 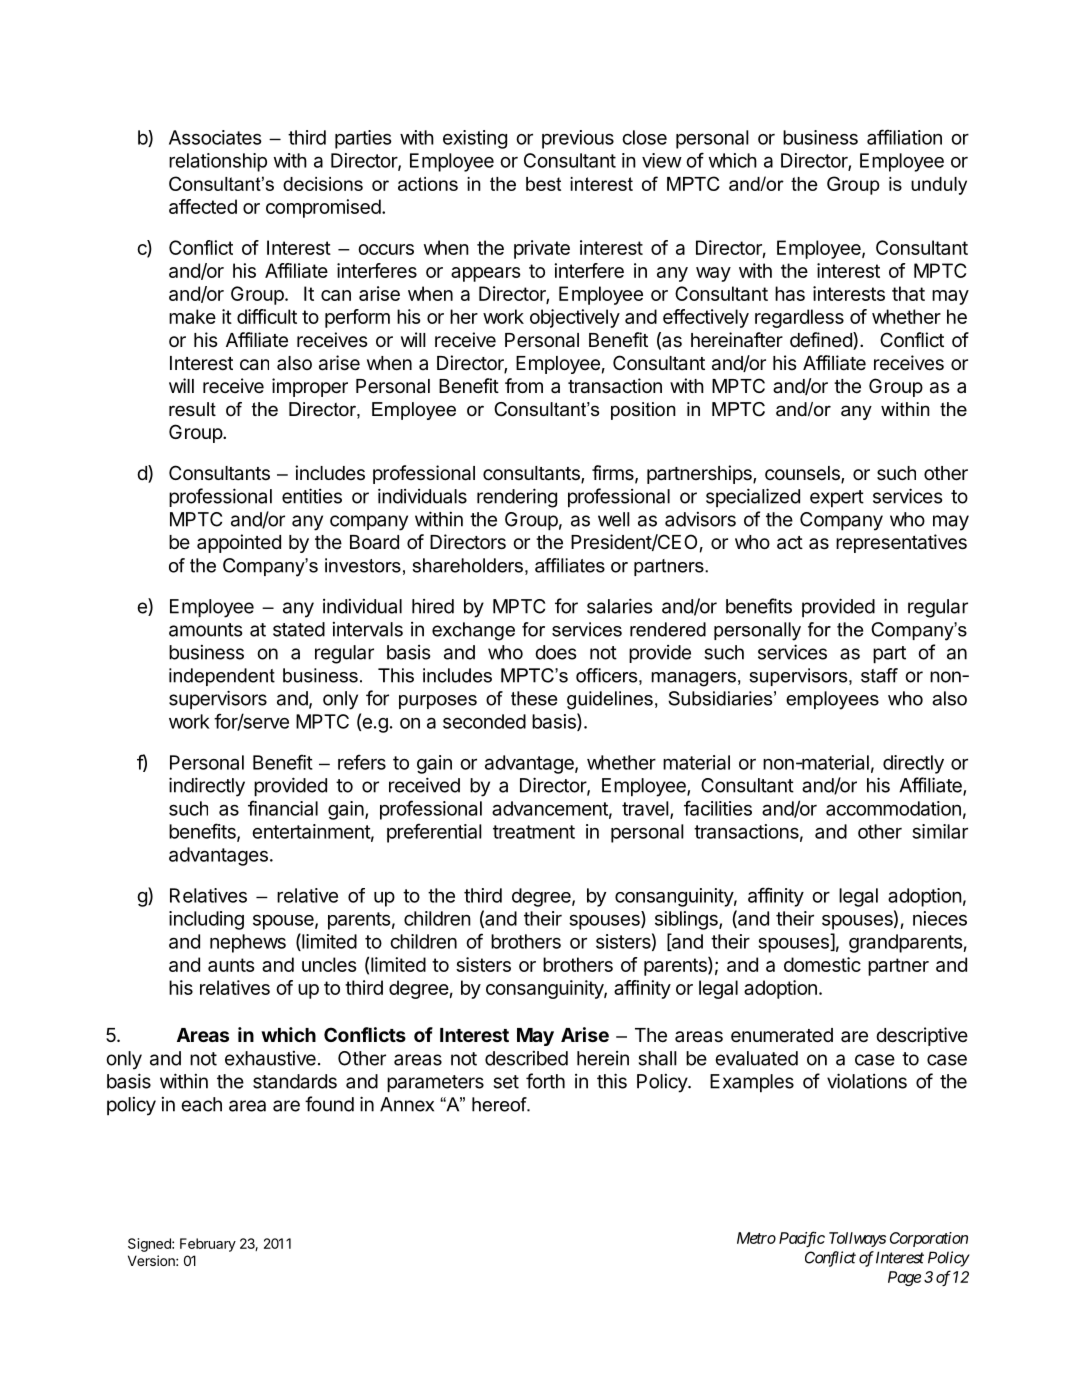 What do you see at coordinates (270, 1058) in the page?
I see `exhaustive` at bounding box center [270, 1058].
